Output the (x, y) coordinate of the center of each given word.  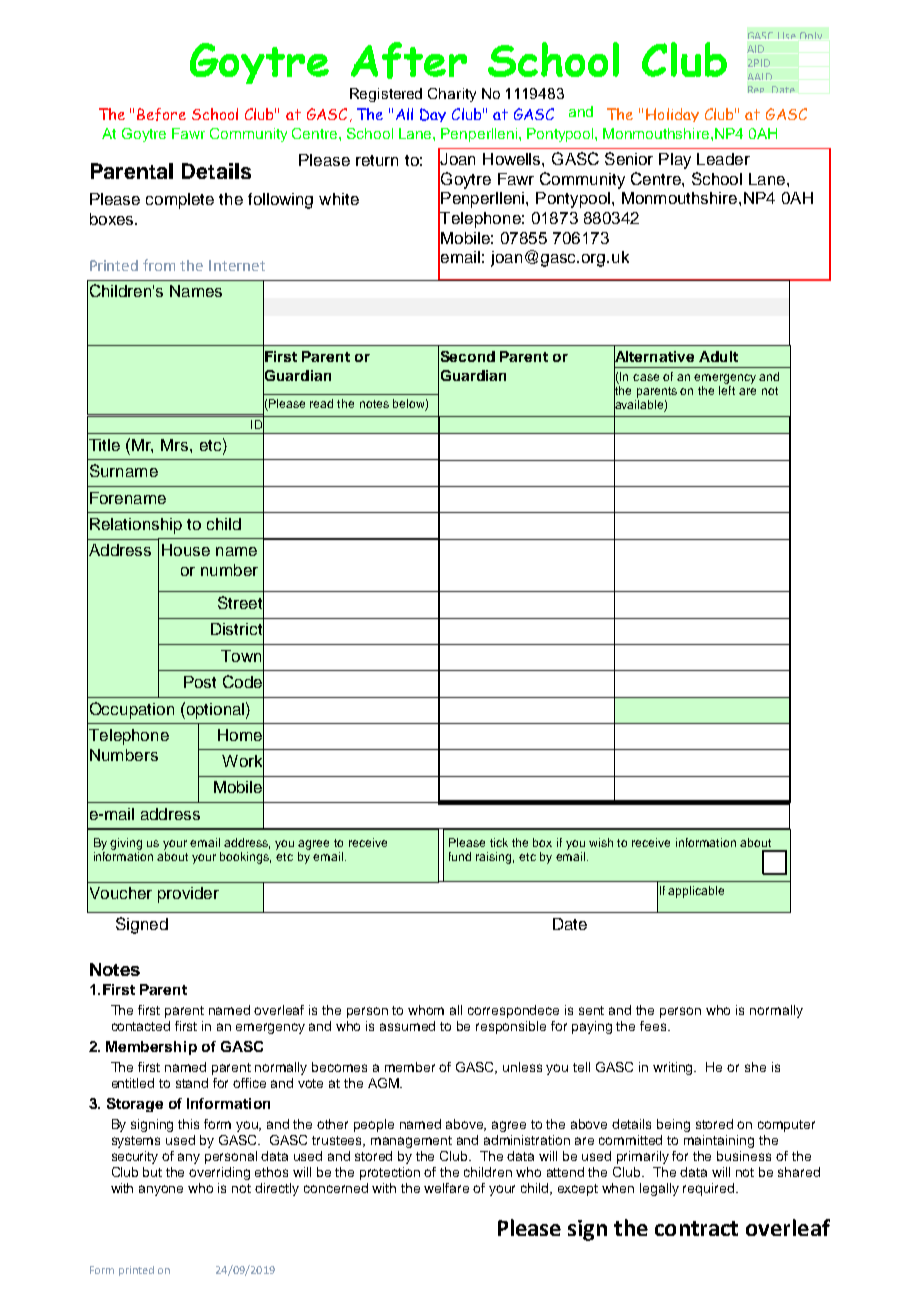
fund (460, 856)
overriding (219, 1173)
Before (161, 114)
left (727, 390)
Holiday (672, 115)
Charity (452, 95)
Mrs (176, 445)
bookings (245, 858)
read (321, 403)
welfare (446, 1188)
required (708, 1189)
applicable (696, 892)
